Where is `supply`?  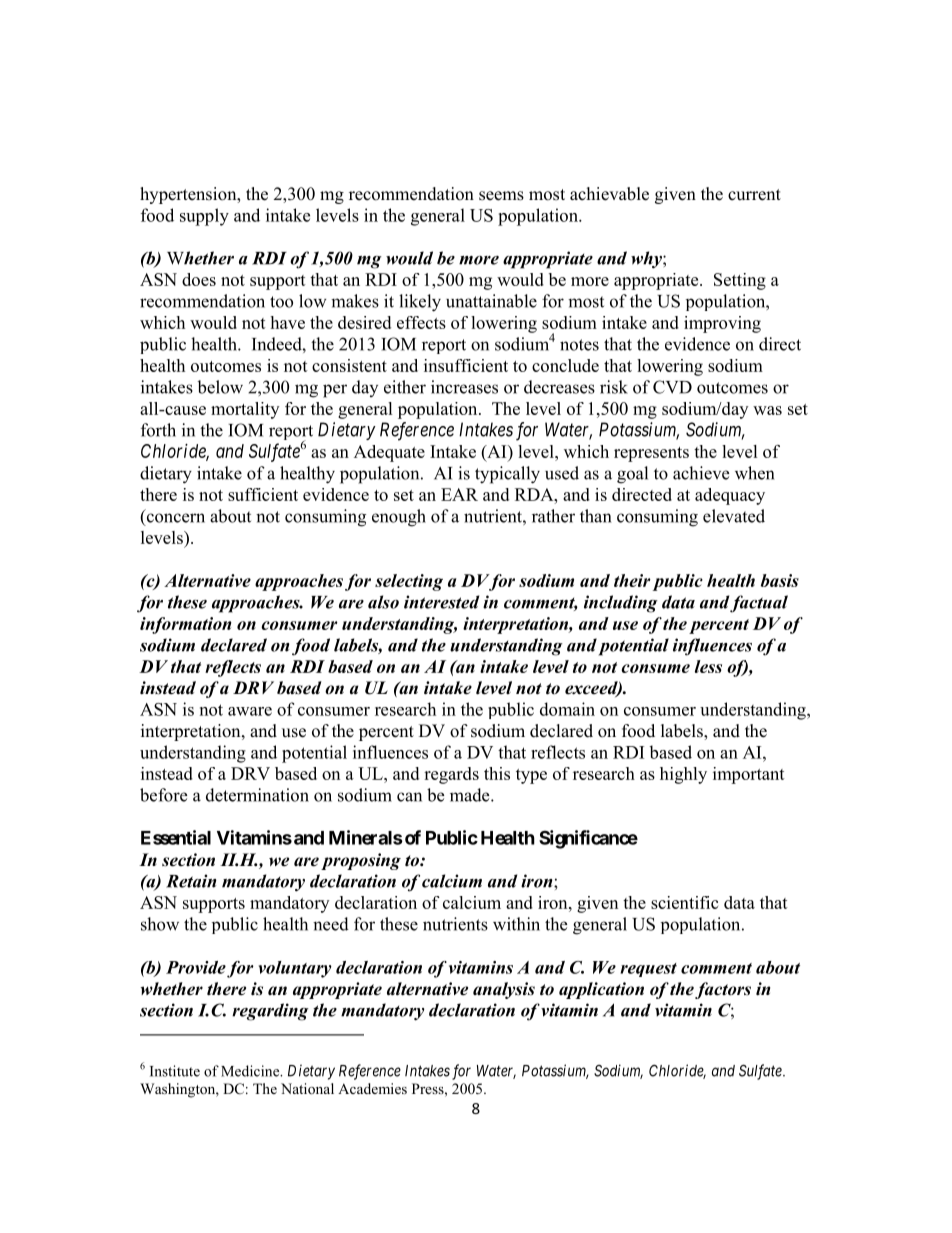 supply is located at coordinates (204, 217).
